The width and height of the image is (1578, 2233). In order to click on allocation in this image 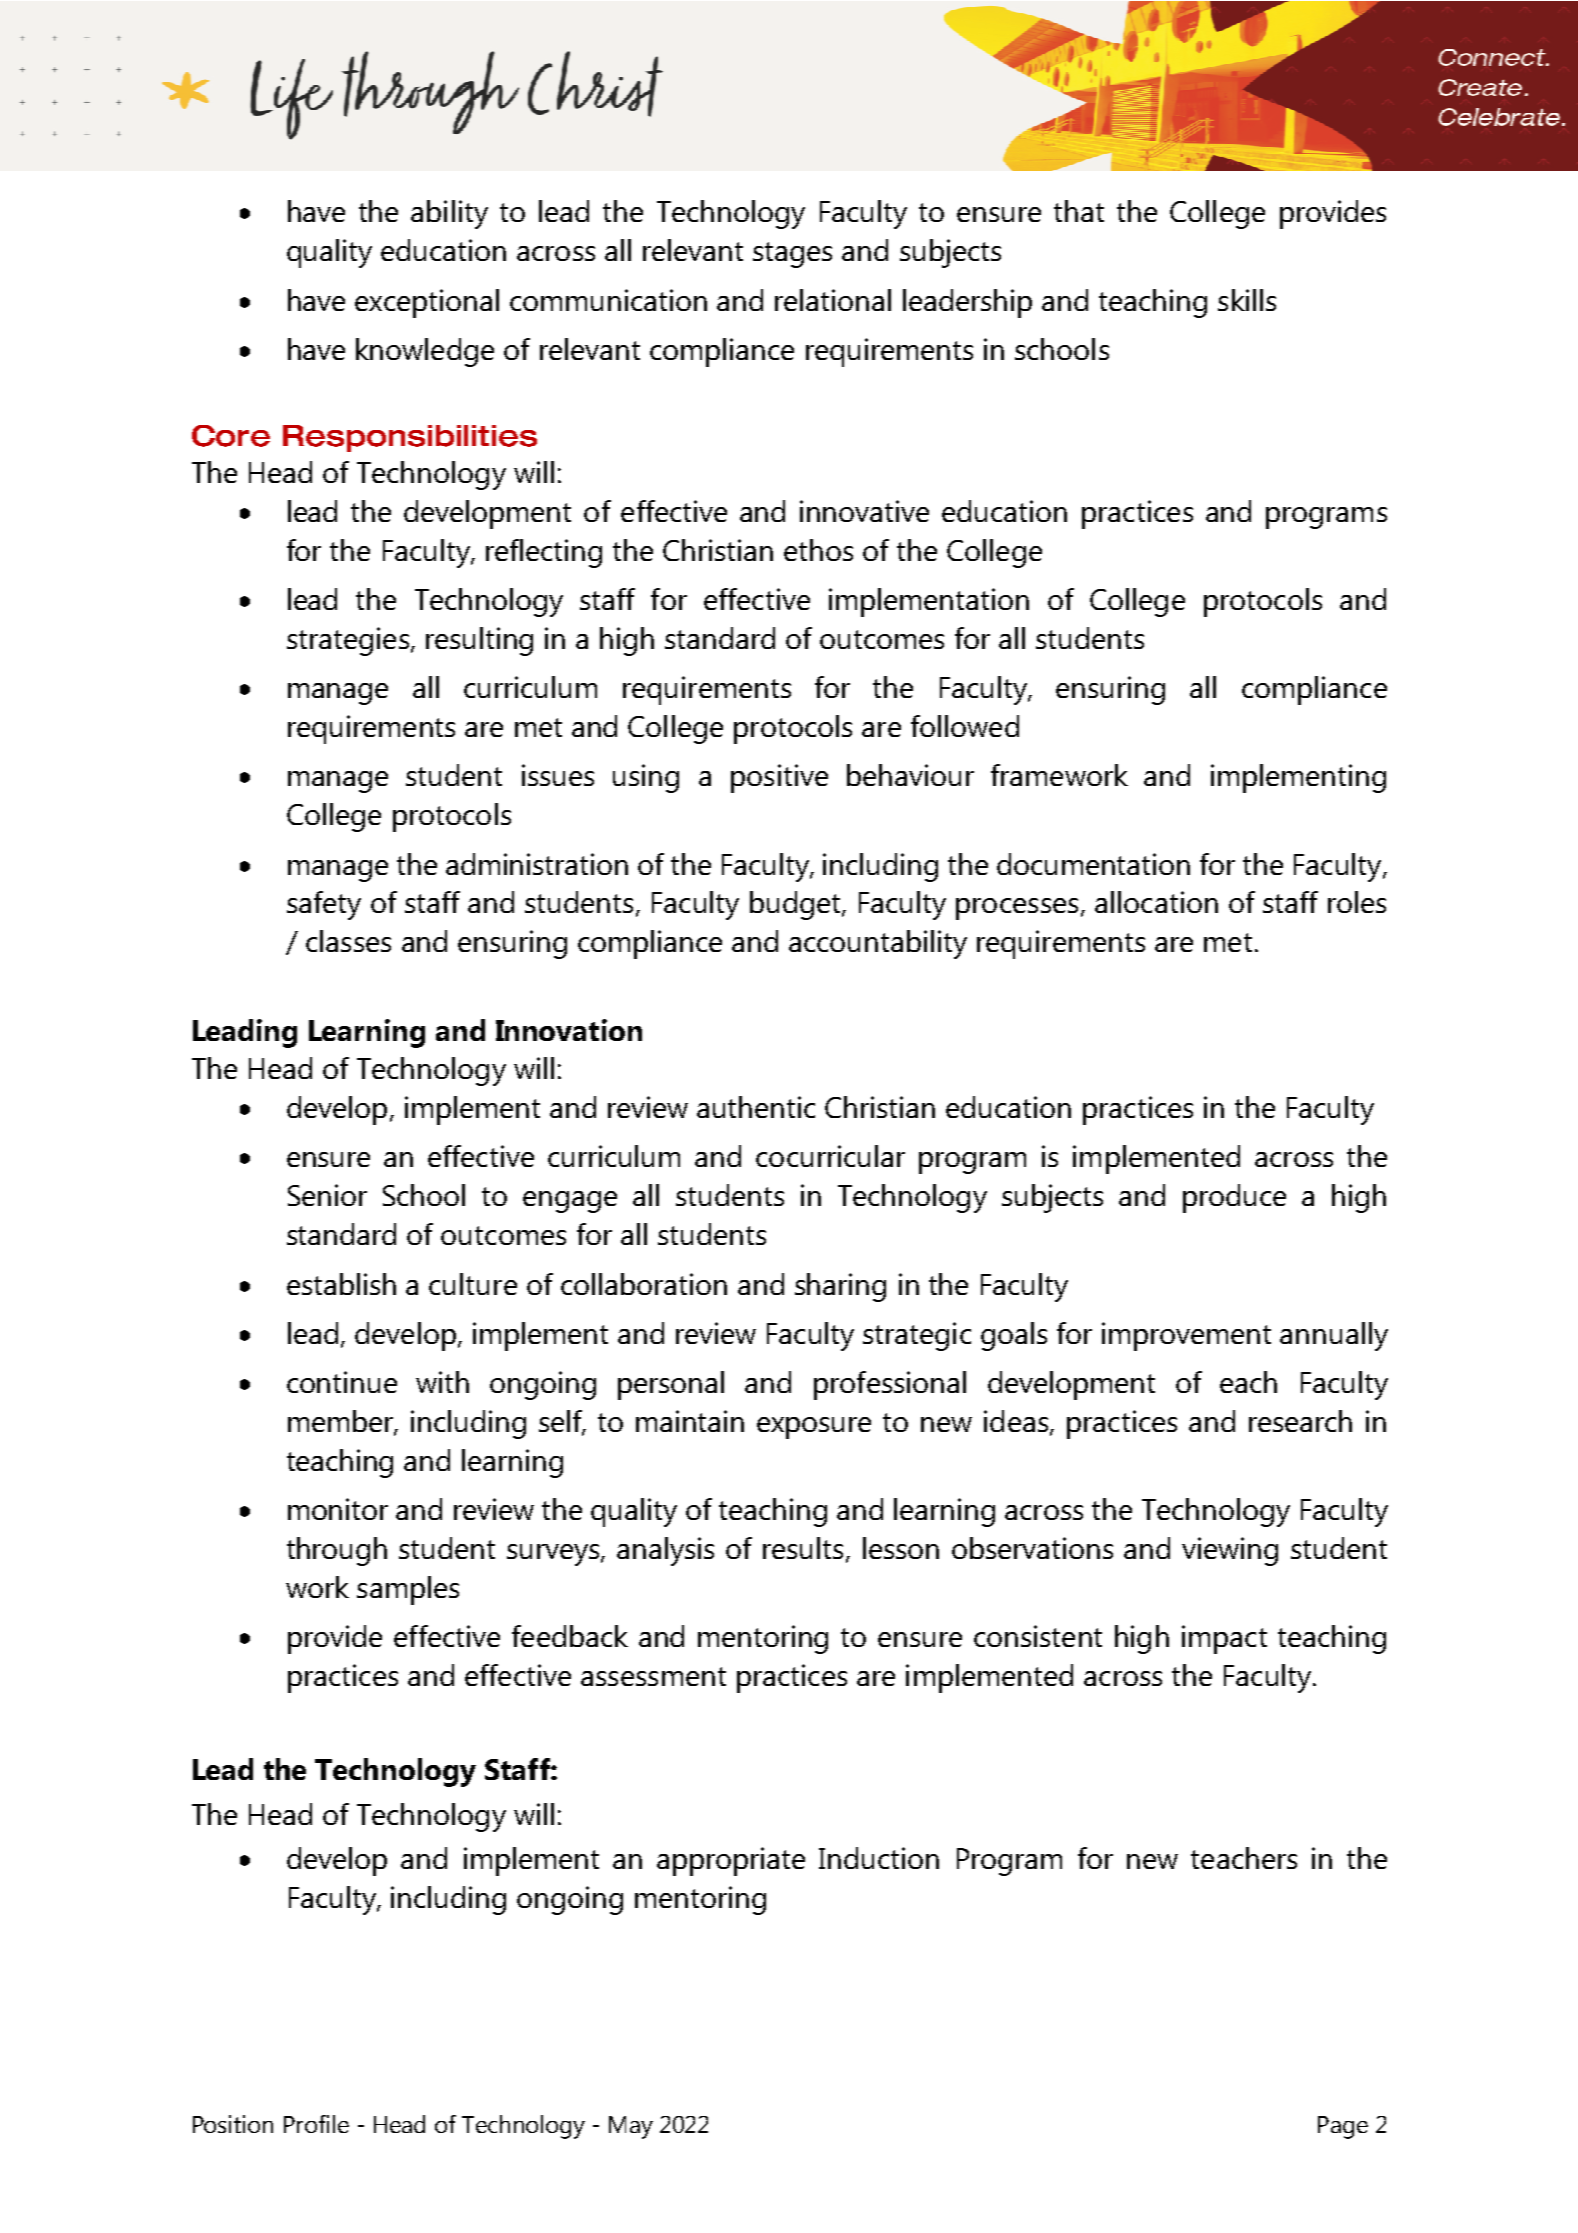, I will do `click(1156, 902)`.
